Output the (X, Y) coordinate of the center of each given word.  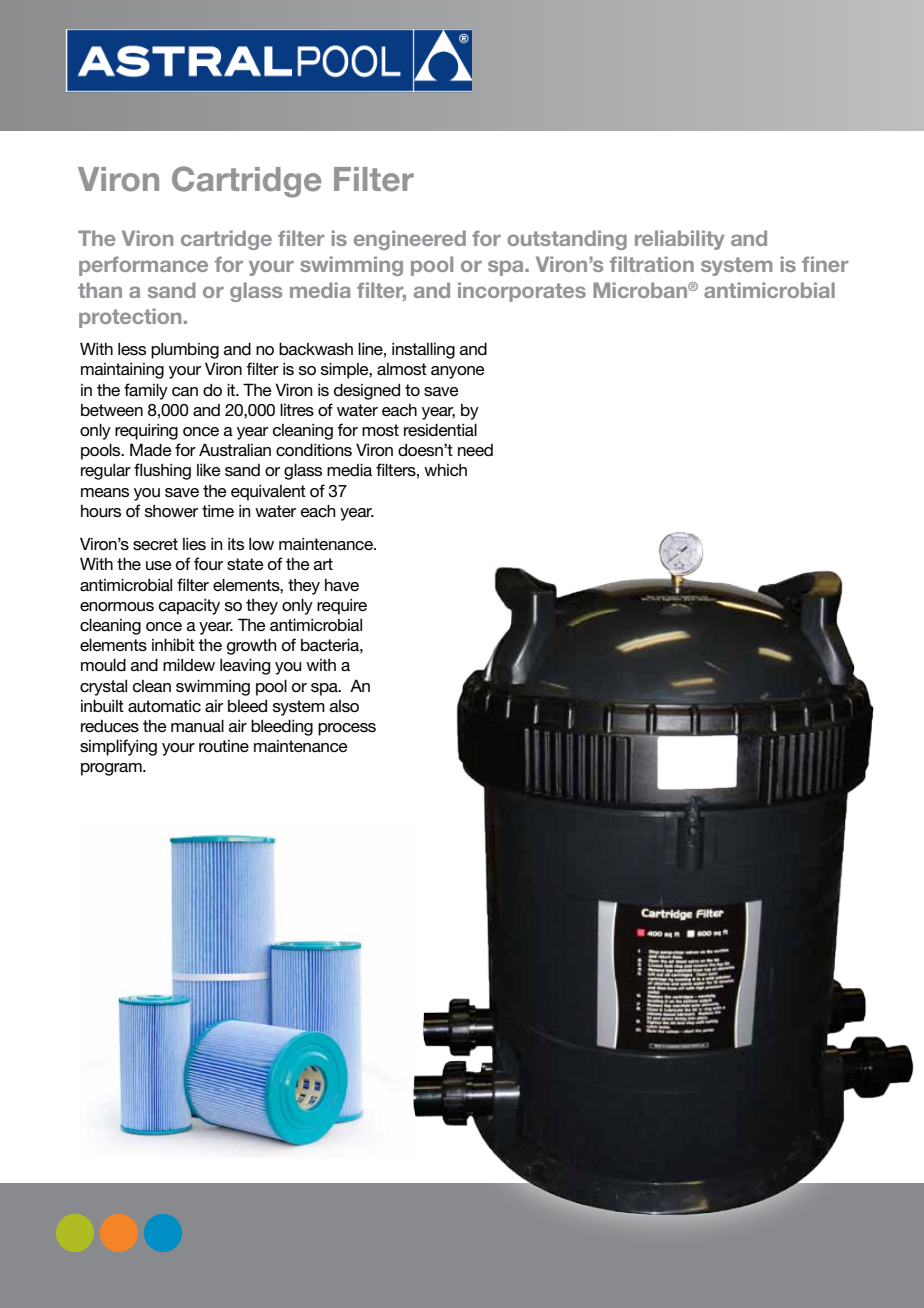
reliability (680, 240)
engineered (410, 240)
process (347, 729)
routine (224, 746)
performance (143, 266)
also (344, 706)
